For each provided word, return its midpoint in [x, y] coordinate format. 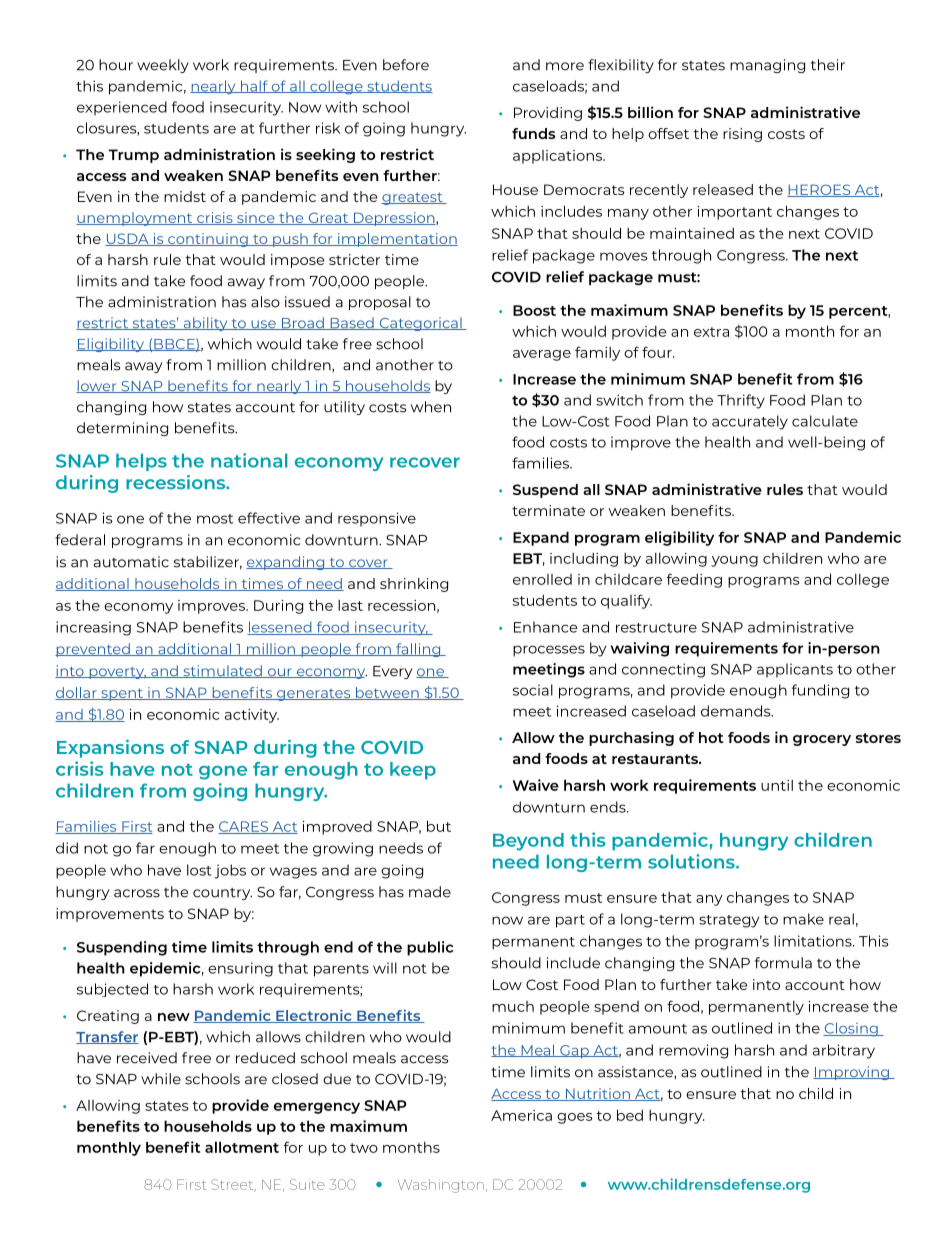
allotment [242, 1147]
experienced [122, 108]
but [439, 826]
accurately [750, 422]
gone [223, 773]
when [431, 407]
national [249, 460]
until [777, 785]
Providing [548, 114]
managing [767, 66]
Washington [441, 1186]
